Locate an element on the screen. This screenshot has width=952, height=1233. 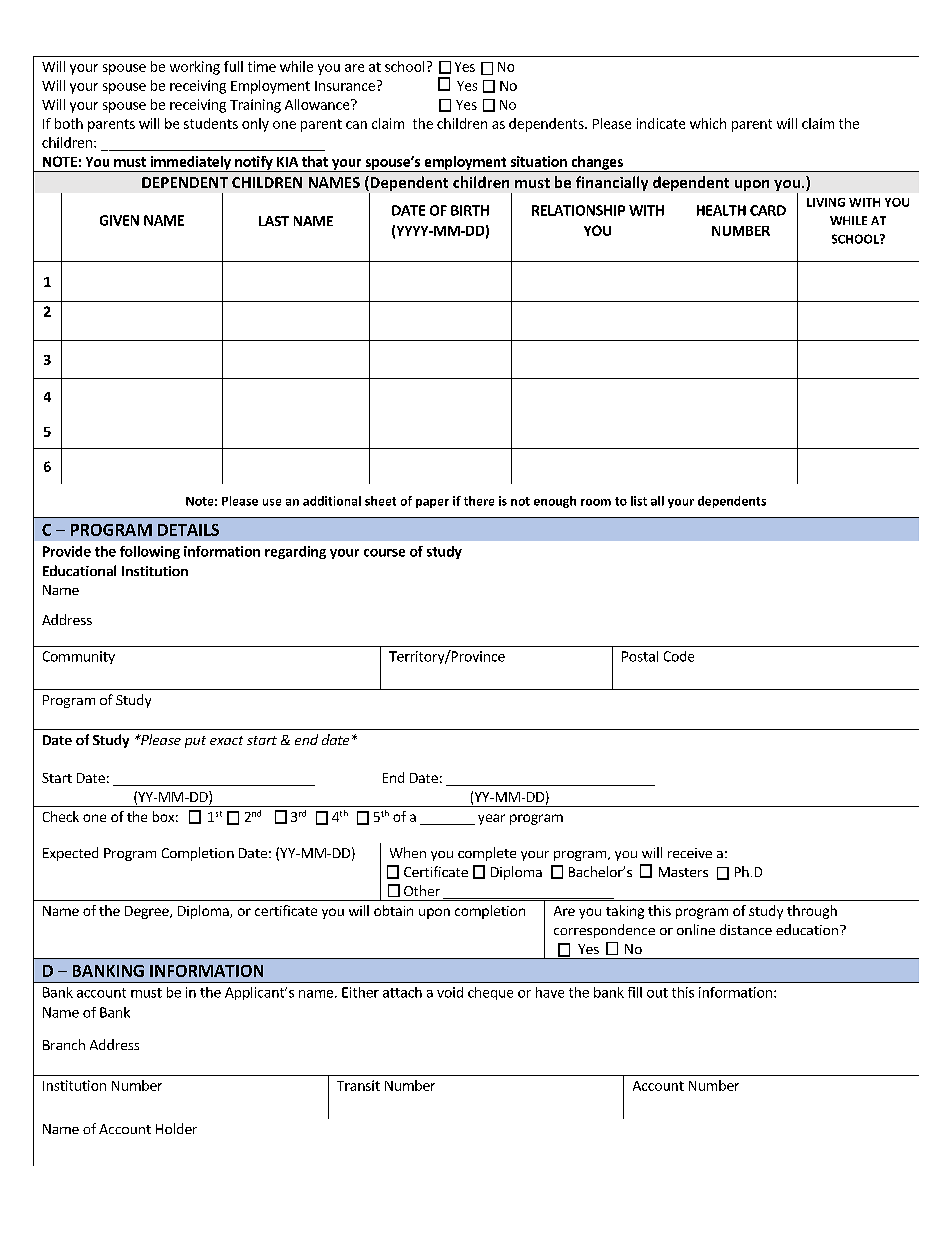
following is located at coordinates (150, 552).
